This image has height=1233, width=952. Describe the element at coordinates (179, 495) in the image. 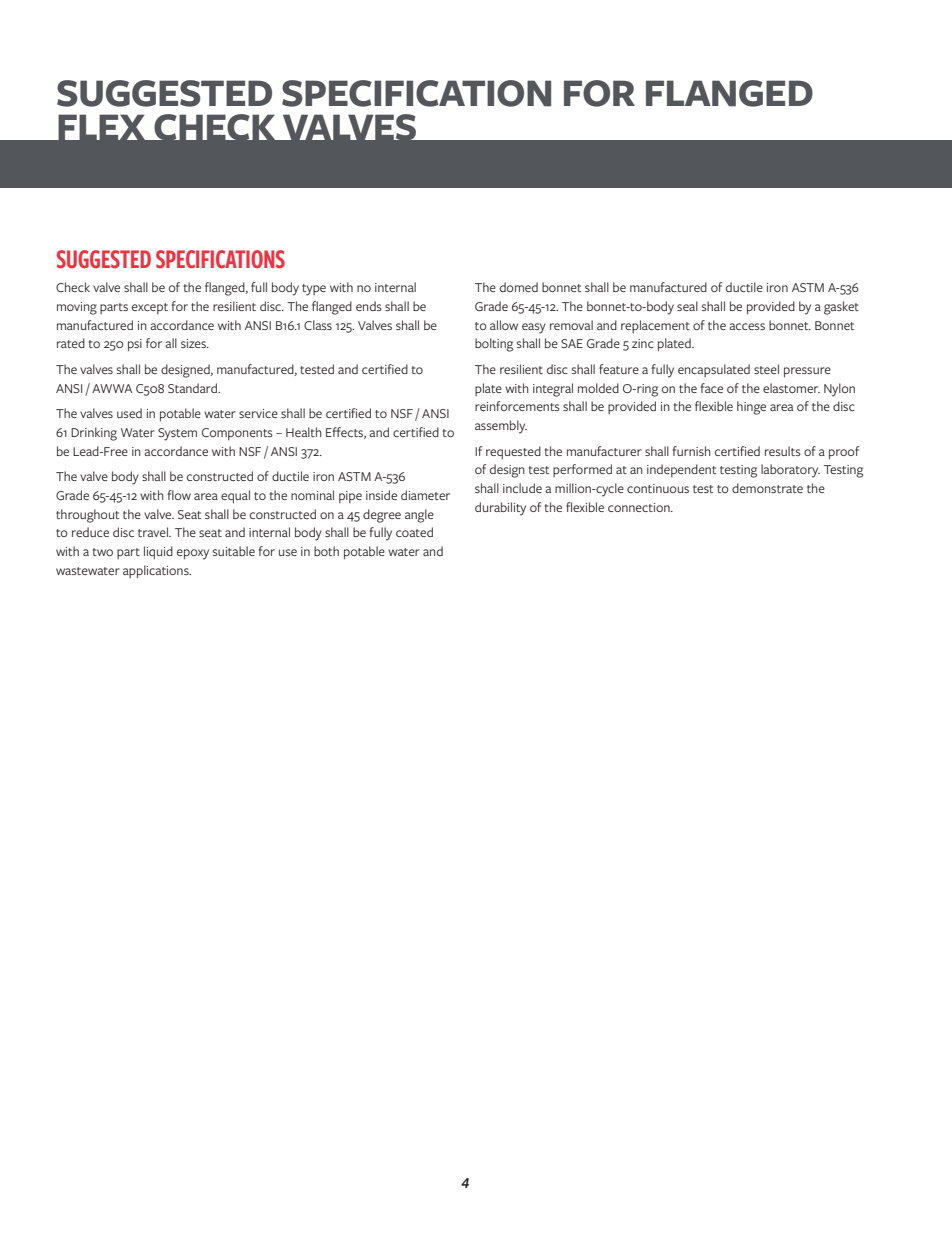

I see `flow` at that location.
